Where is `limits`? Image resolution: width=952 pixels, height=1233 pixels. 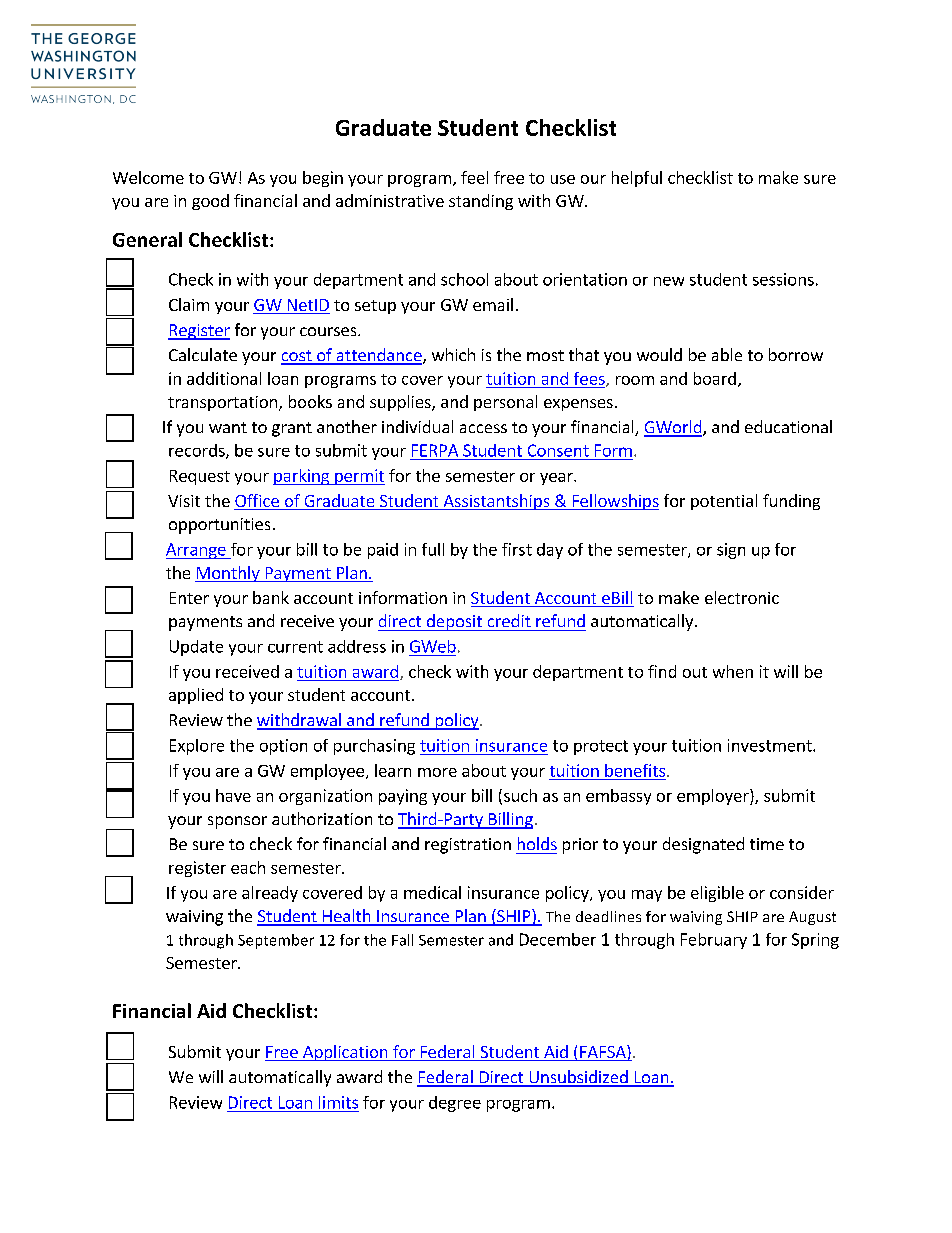
limits is located at coordinates (338, 1102).
